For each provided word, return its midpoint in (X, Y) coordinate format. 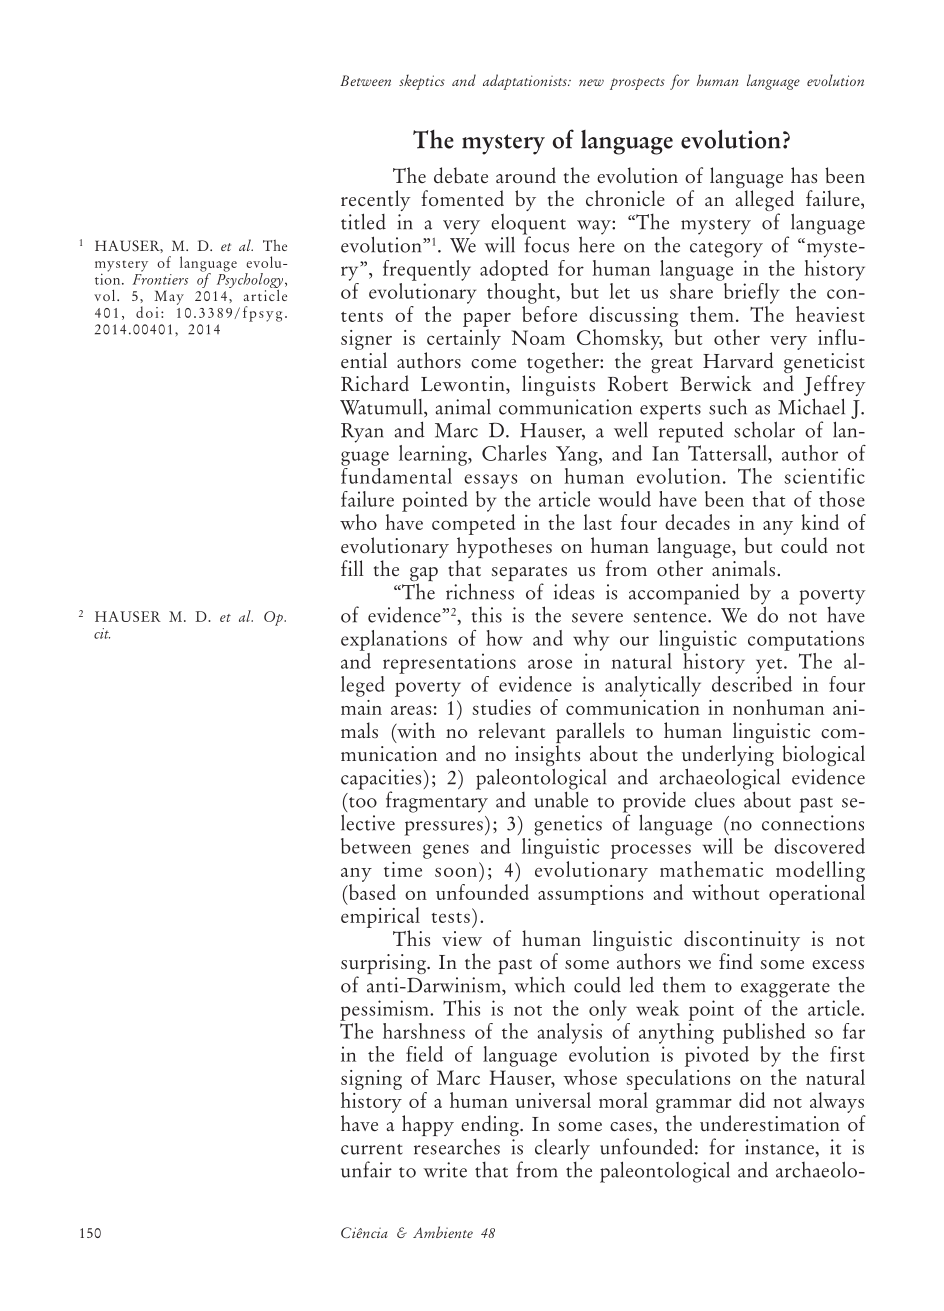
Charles (514, 453)
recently (376, 202)
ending (491, 1127)
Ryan (362, 433)
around (526, 175)
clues (715, 800)
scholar (764, 429)
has (804, 175)
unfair (366, 1169)
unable (561, 798)
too (363, 802)
